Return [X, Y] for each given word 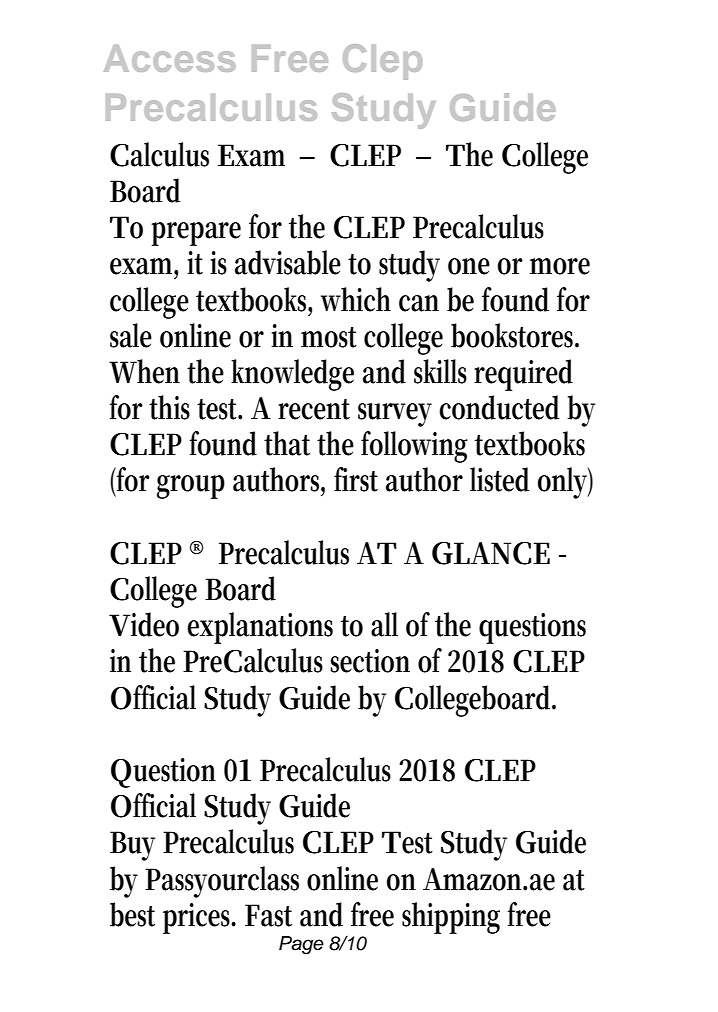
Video [144, 624]
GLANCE [491, 553]
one [469, 266]
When [144, 371]
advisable [288, 262]
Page [301, 945]
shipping [451, 918]
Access [170, 58]
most [329, 337]
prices [199, 918]
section [370, 661]
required [523, 375]
